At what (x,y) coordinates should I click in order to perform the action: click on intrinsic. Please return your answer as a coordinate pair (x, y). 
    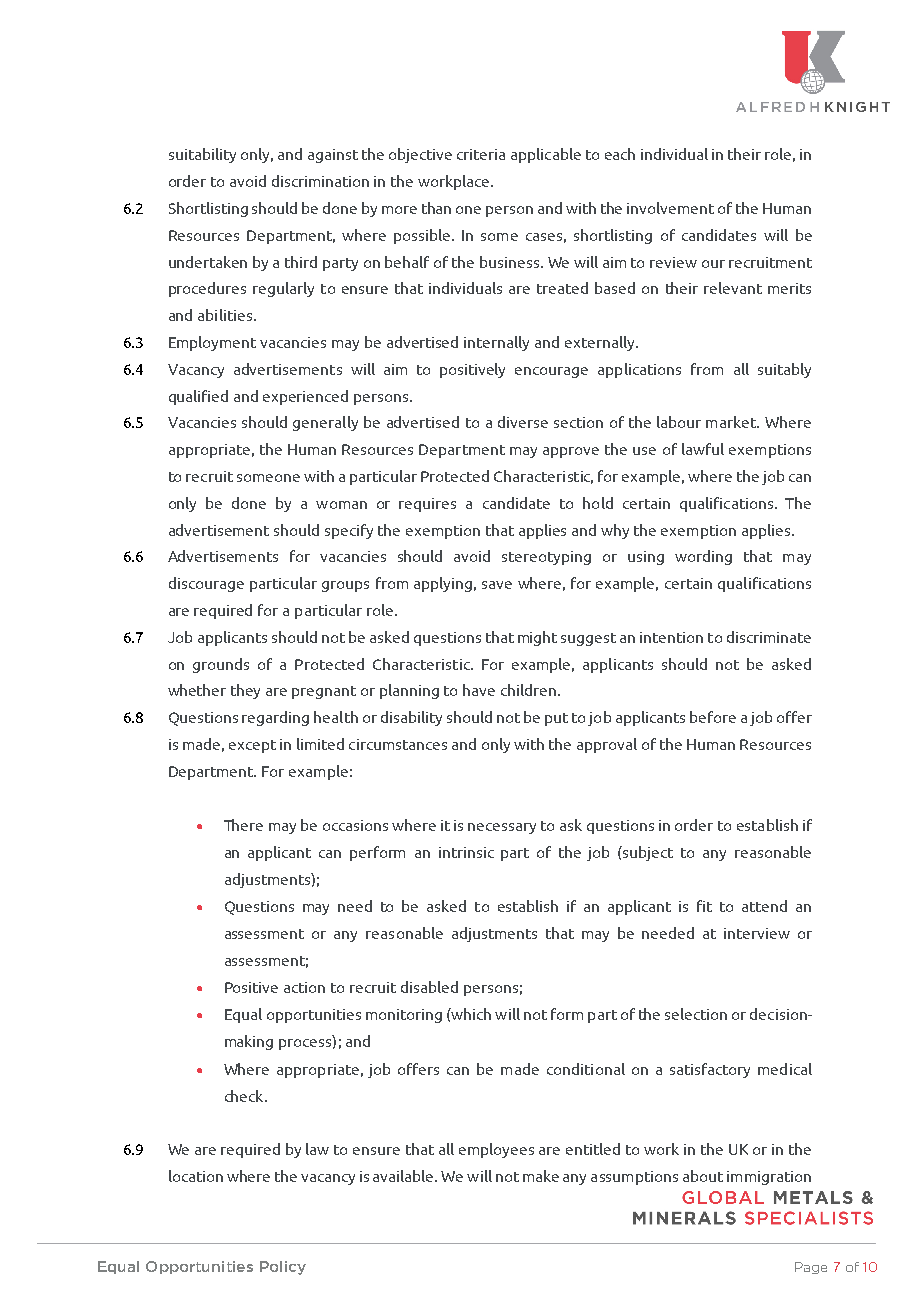
    Looking at the image, I should click on (466, 852).
